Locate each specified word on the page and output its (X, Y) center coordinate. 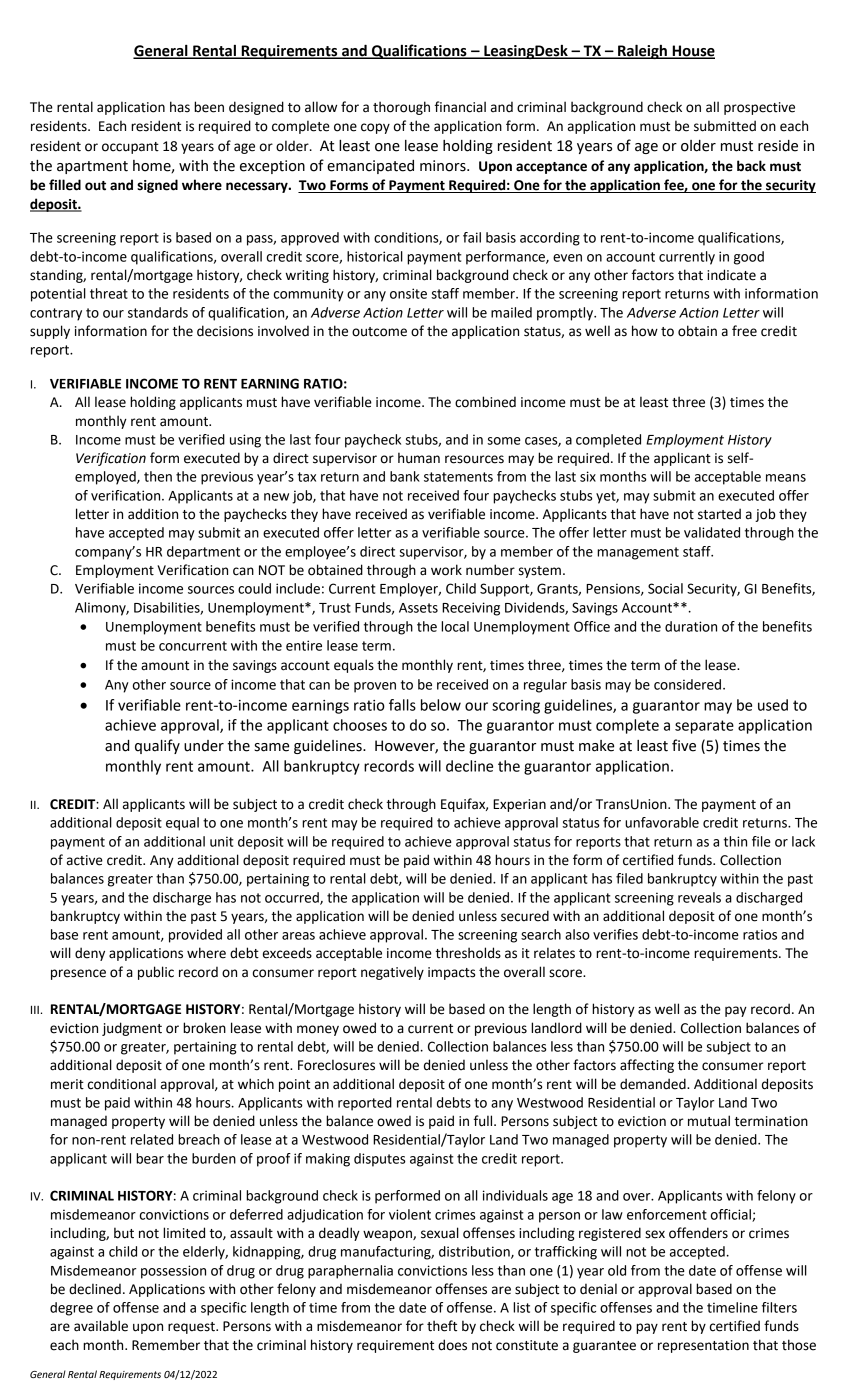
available (101, 1326)
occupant (130, 148)
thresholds (468, 953)
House (692, 51)
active (85, 860)
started (719, 514)
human (419, 458)
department (203, 553)
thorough (401, 108)
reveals (699, 897)
